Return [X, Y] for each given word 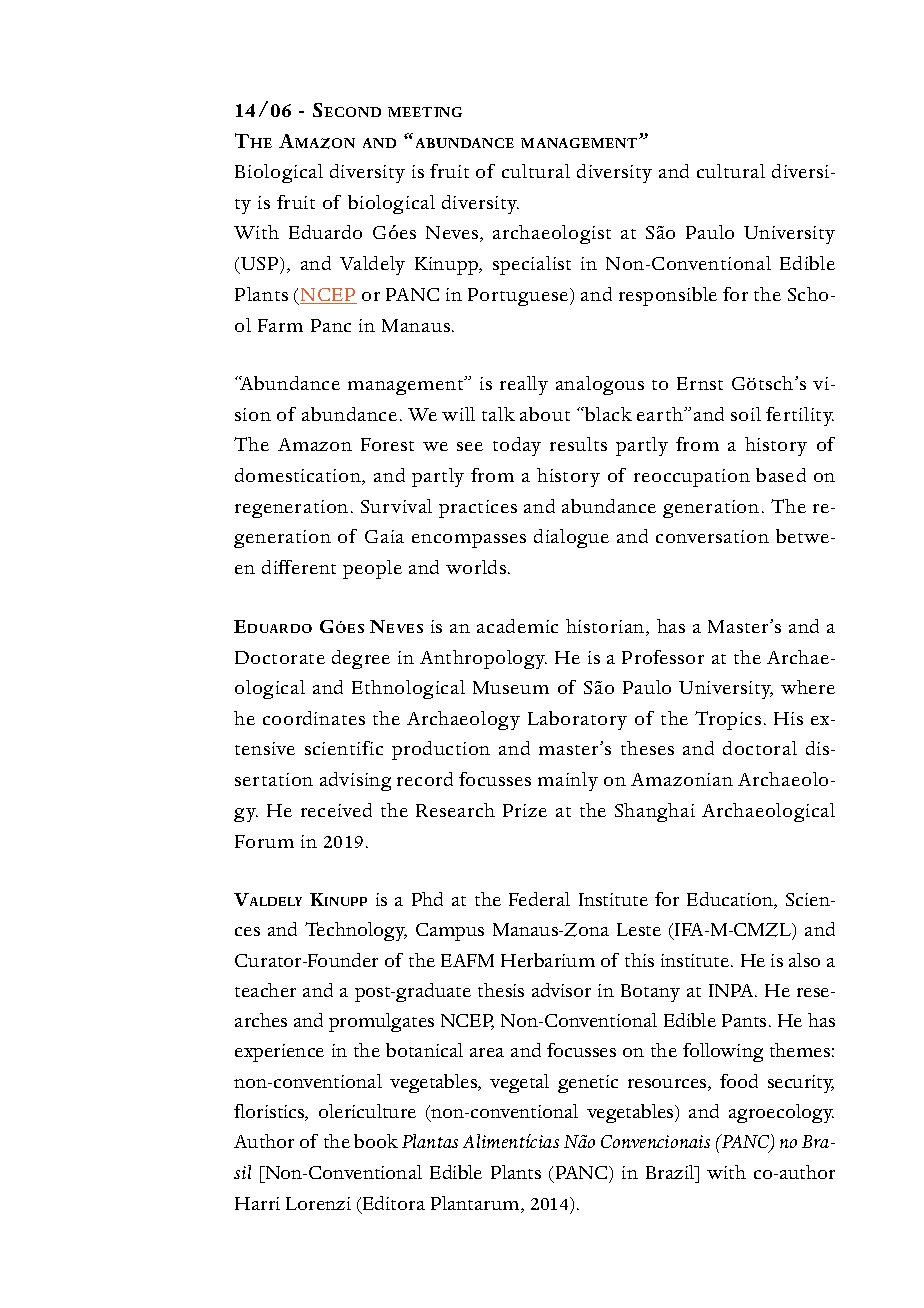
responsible [668, 296]
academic [517, 626]
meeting [425, 112]
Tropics [728, 720]
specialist [532, 265]
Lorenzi [318, 1203]
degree [361, 659]
